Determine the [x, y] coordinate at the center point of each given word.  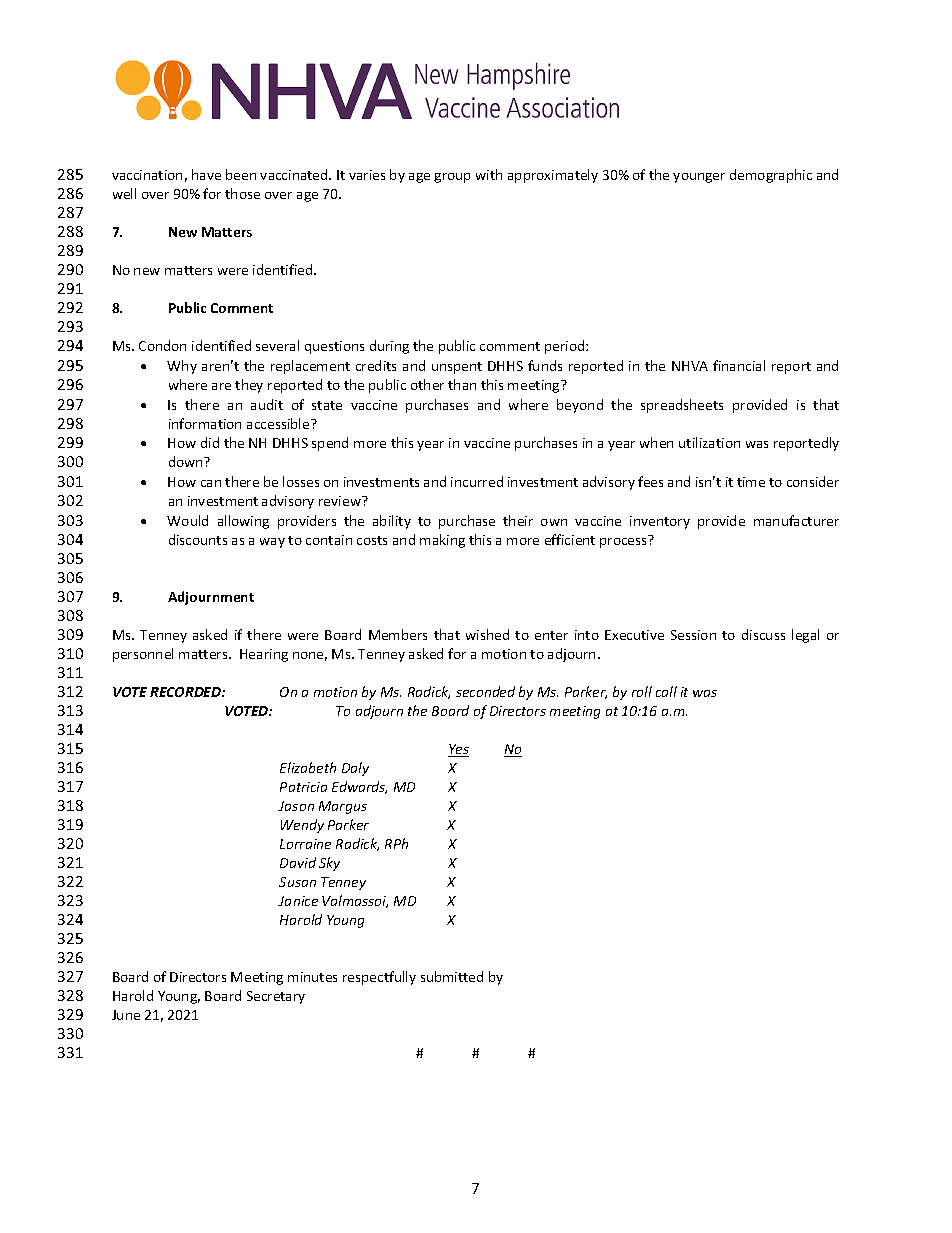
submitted [452, 976]
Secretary [276, 997]
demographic [771, 176]
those [242, 193]
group [452, 178]
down [187, 461]
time [751, 482]
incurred [477, 481]
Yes [458, 750]
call [666, 691]
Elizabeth [308, 767]
